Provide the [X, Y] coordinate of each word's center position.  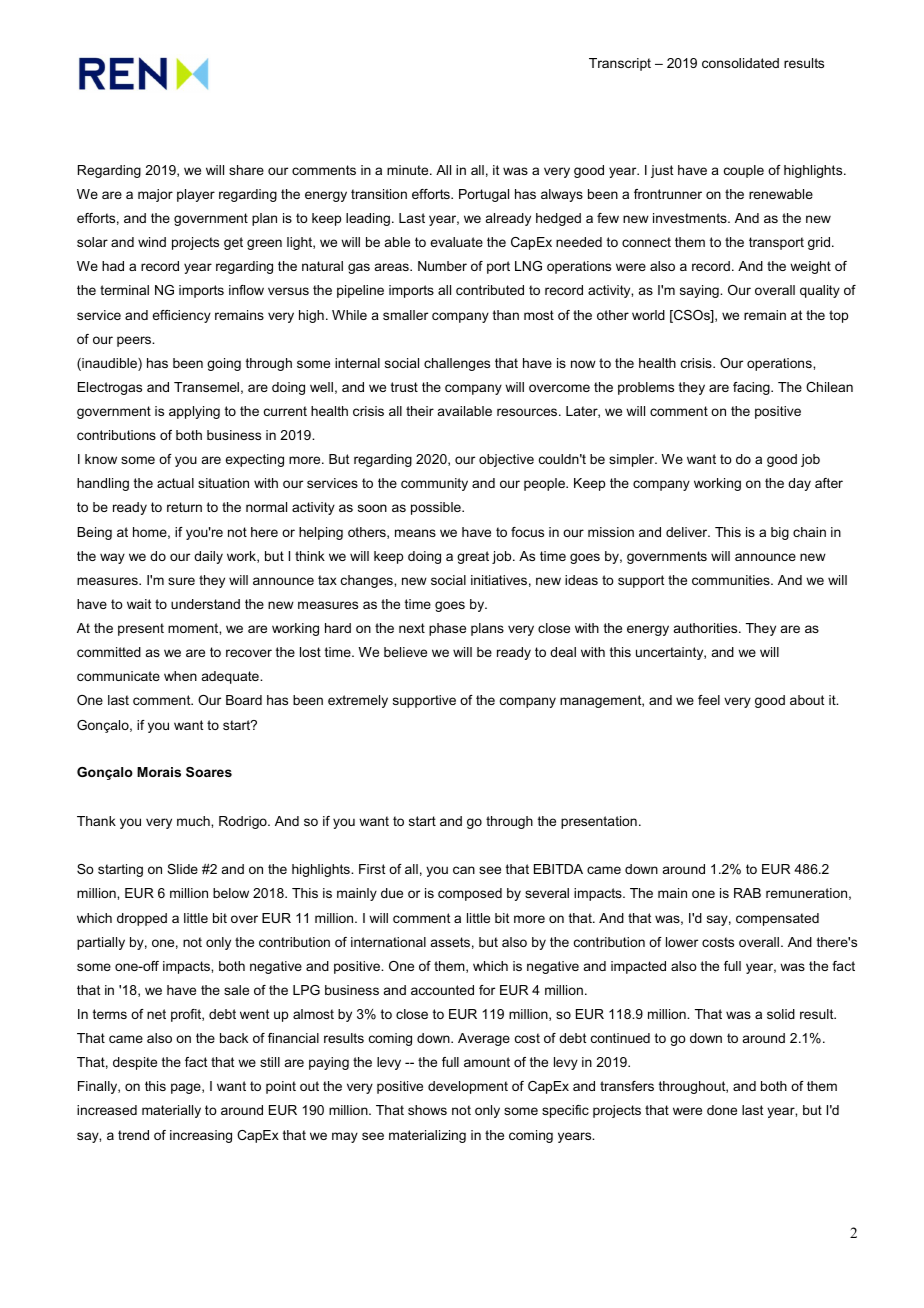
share [246, 170]
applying [194, 412]
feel [709, 700]
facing [752, 388]
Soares [209, 772]
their [420, 411]
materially [171, 1111]
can [464, 870]
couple [744, 171]
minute [409, 170]
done [722, 1110]
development [468, 1087]
